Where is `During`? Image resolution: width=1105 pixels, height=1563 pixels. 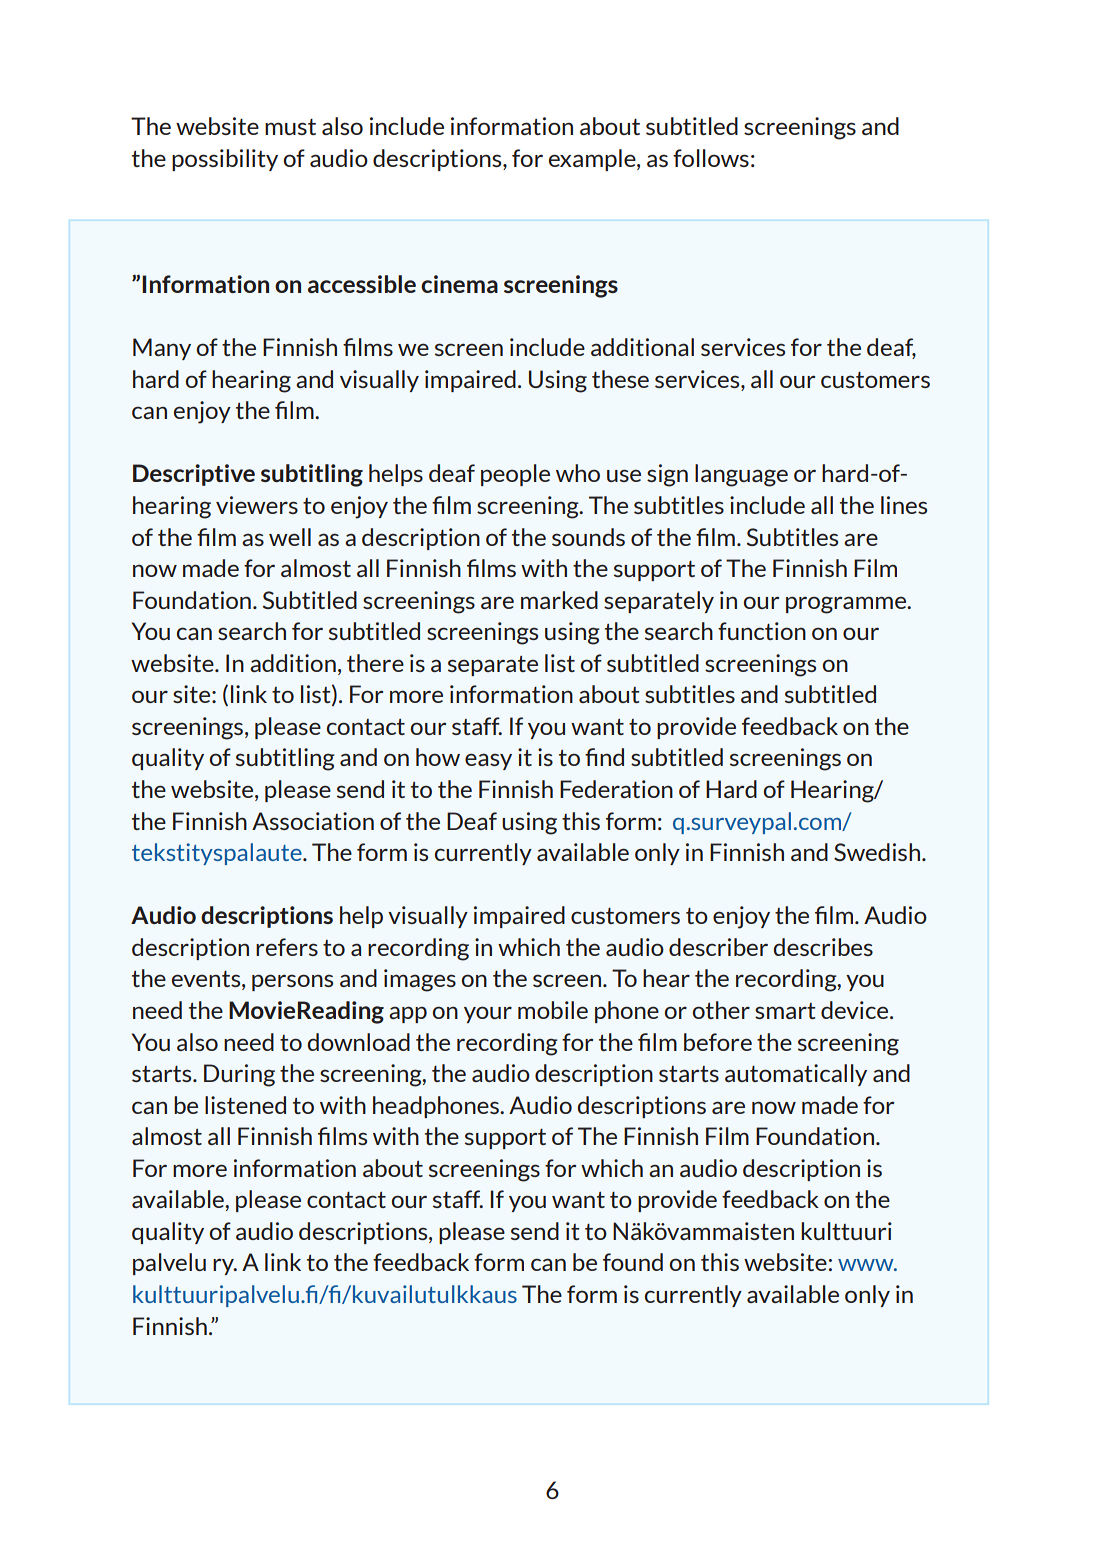 During is located at coordinates (239, 1075).
